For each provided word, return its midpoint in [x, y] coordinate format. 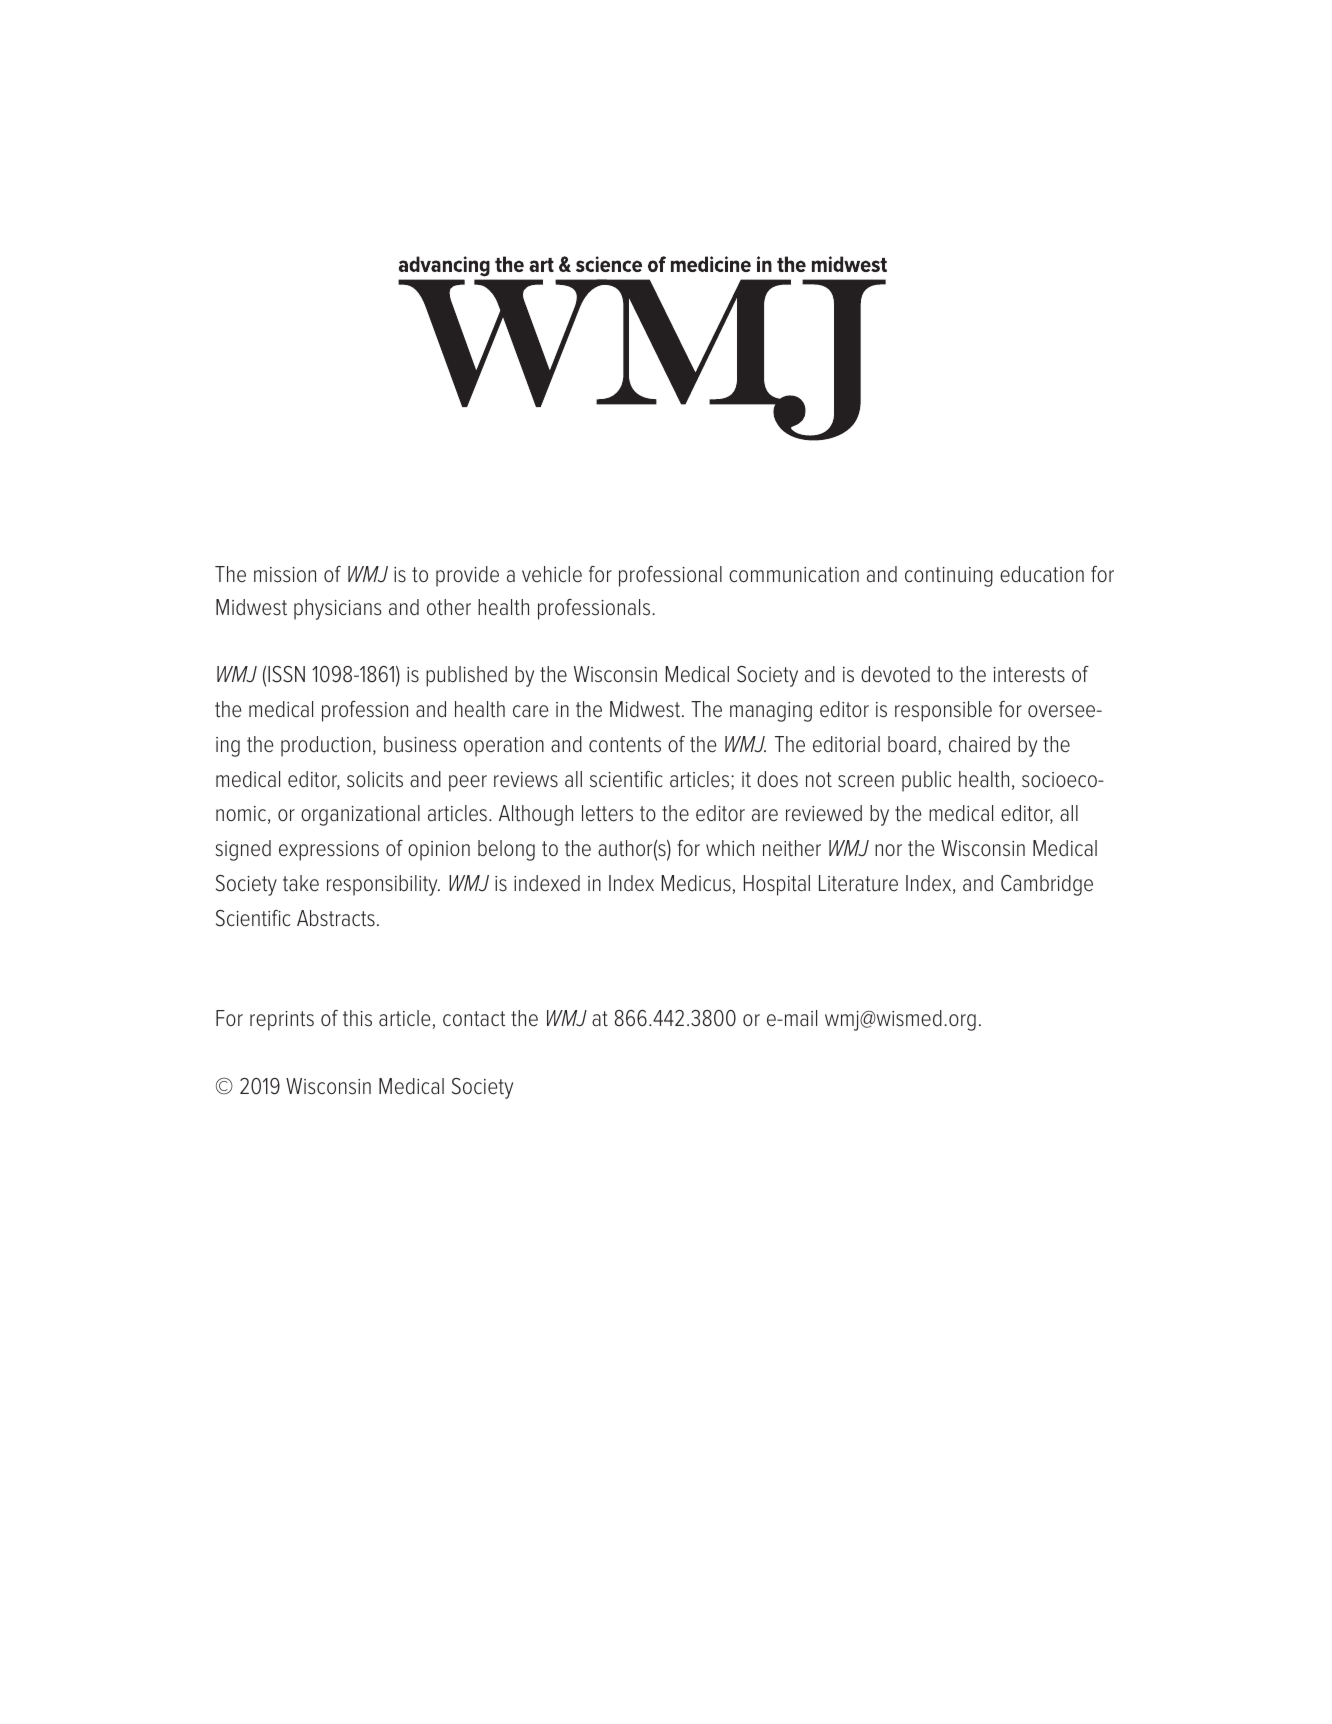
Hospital [777, 885]
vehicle [552, 574]
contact [474, 1019]
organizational [360, 815]
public [926, 781]
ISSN [286, 674]
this [357, 1018]
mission [285, 575]
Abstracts [336, 918]
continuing [949, 577]
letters [607, 813]
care [530, 711]
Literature [858, 883]
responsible [943, 711]
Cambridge [1047, 885]
